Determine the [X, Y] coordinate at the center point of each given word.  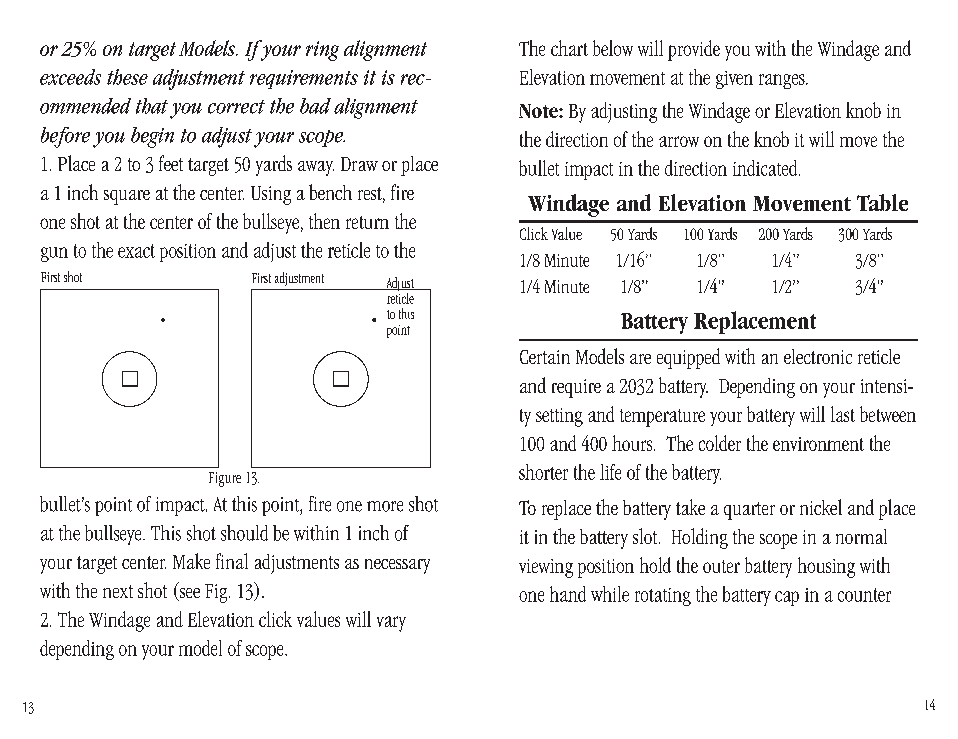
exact [136, 251]
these [127, 77]
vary [391, 624]
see [188, 594]
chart [569, 48]
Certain [545, 357]
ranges [783, 81]
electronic [818, 356]
